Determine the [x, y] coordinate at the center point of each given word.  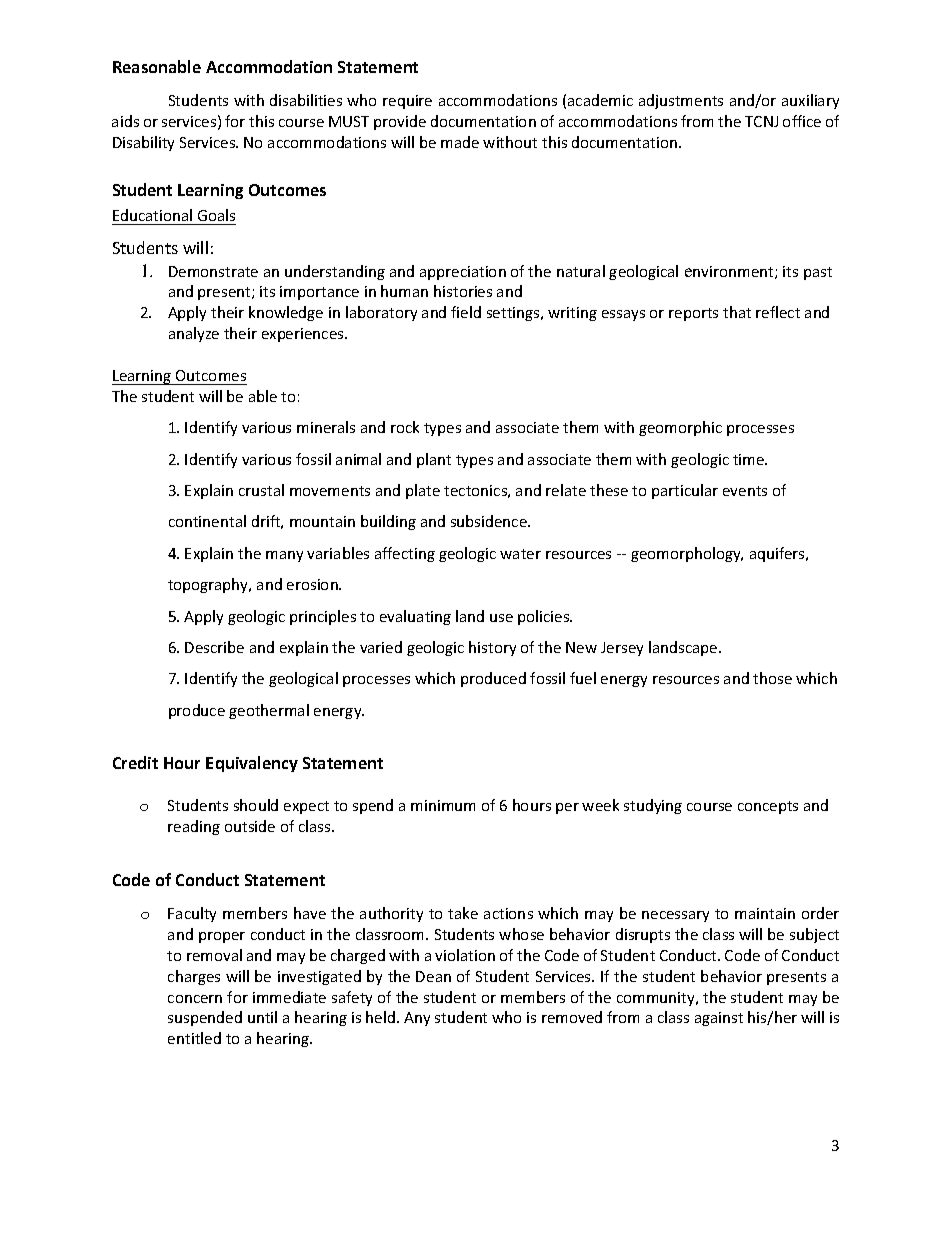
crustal [261, 490]
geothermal [269, 711]
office [802, 121]
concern [195, 999]
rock [405, 427]
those [772, 678]
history [492, 648]
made [460, 142]
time [750, 459]
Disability [143, 143]
